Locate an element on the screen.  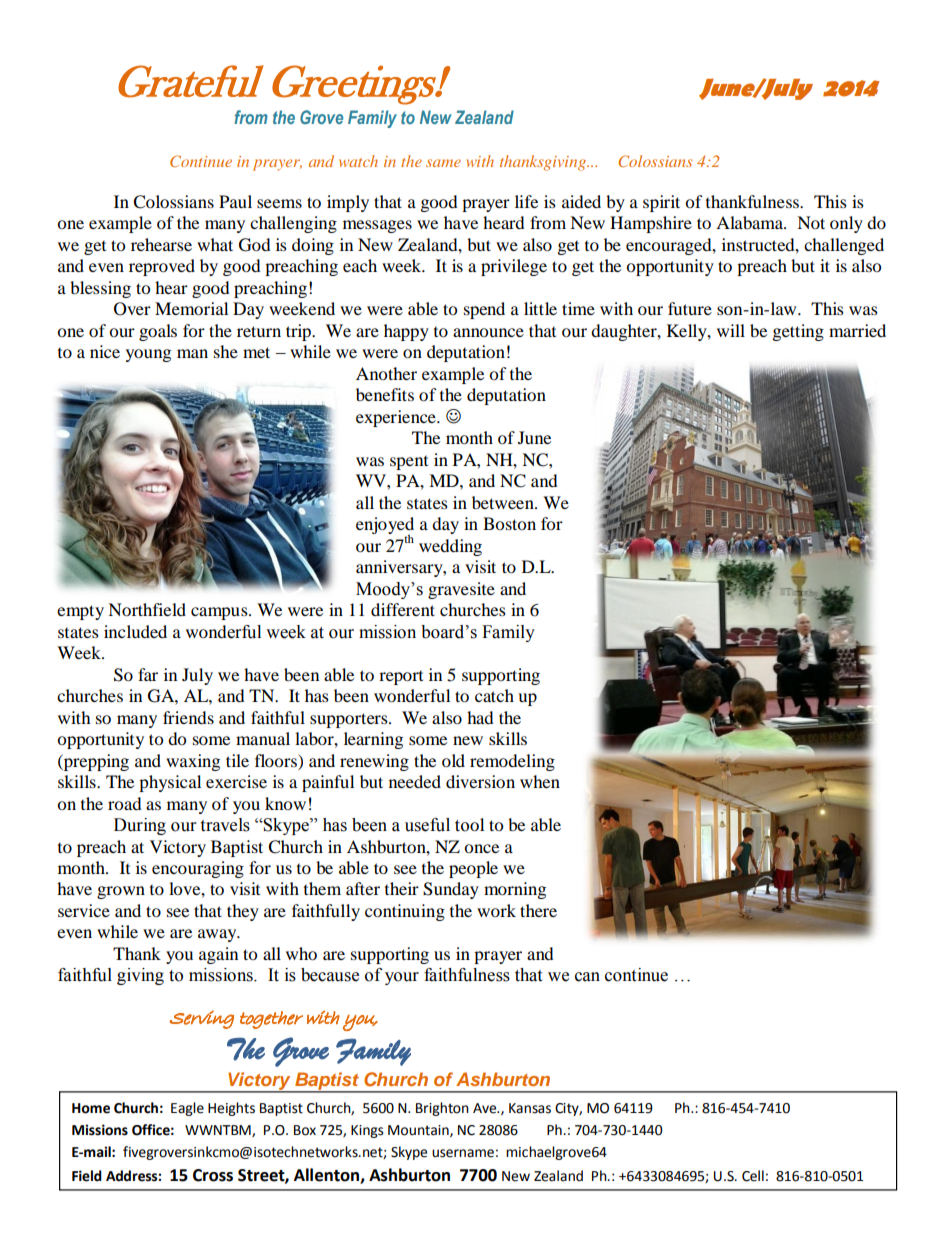
username is located at coordinates (463, 1153).
